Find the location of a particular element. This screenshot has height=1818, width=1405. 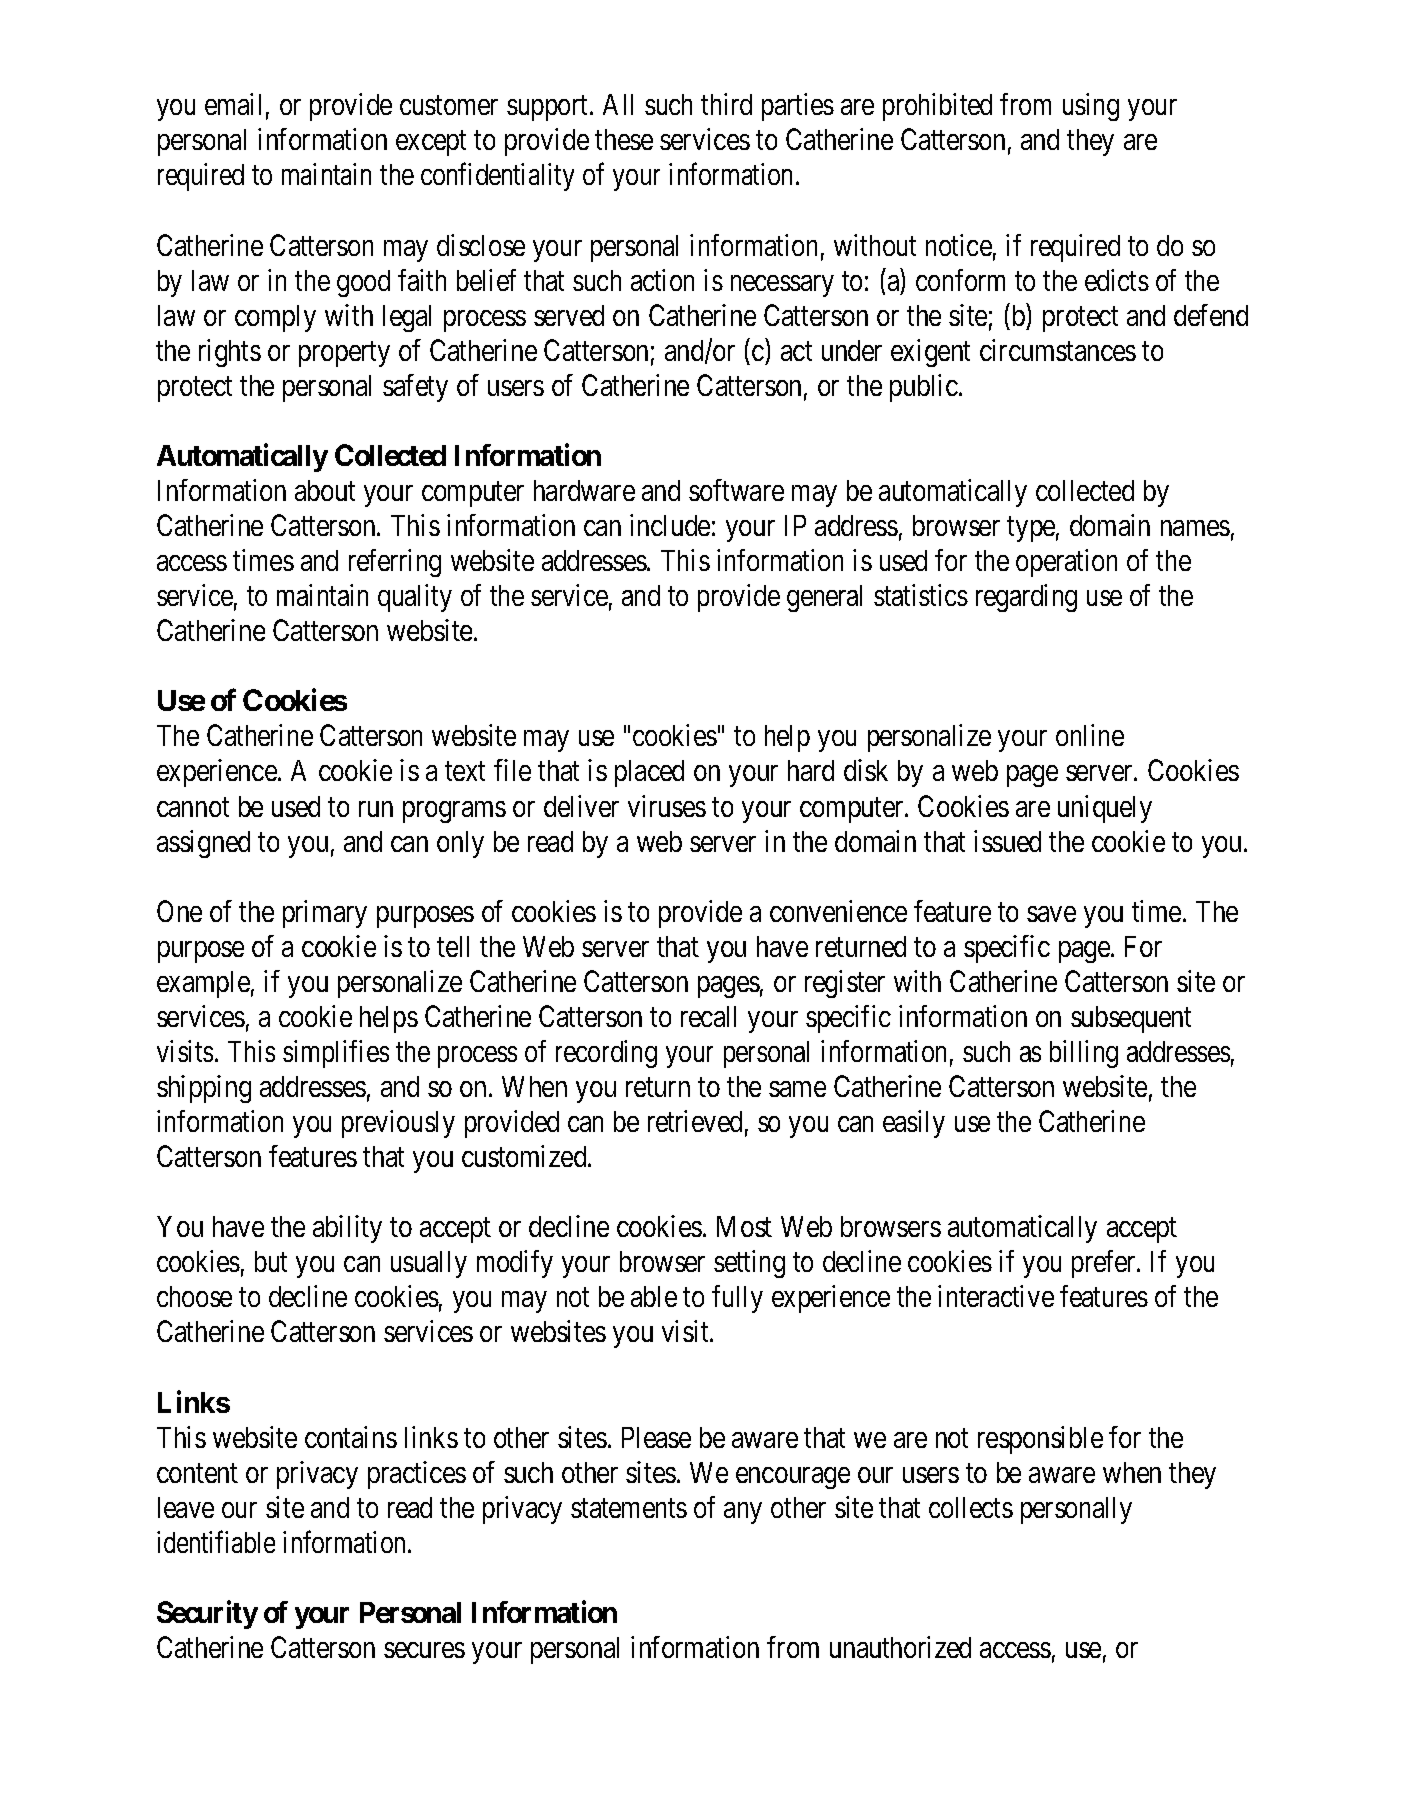

Most is located at coordinates (744, 1226).
